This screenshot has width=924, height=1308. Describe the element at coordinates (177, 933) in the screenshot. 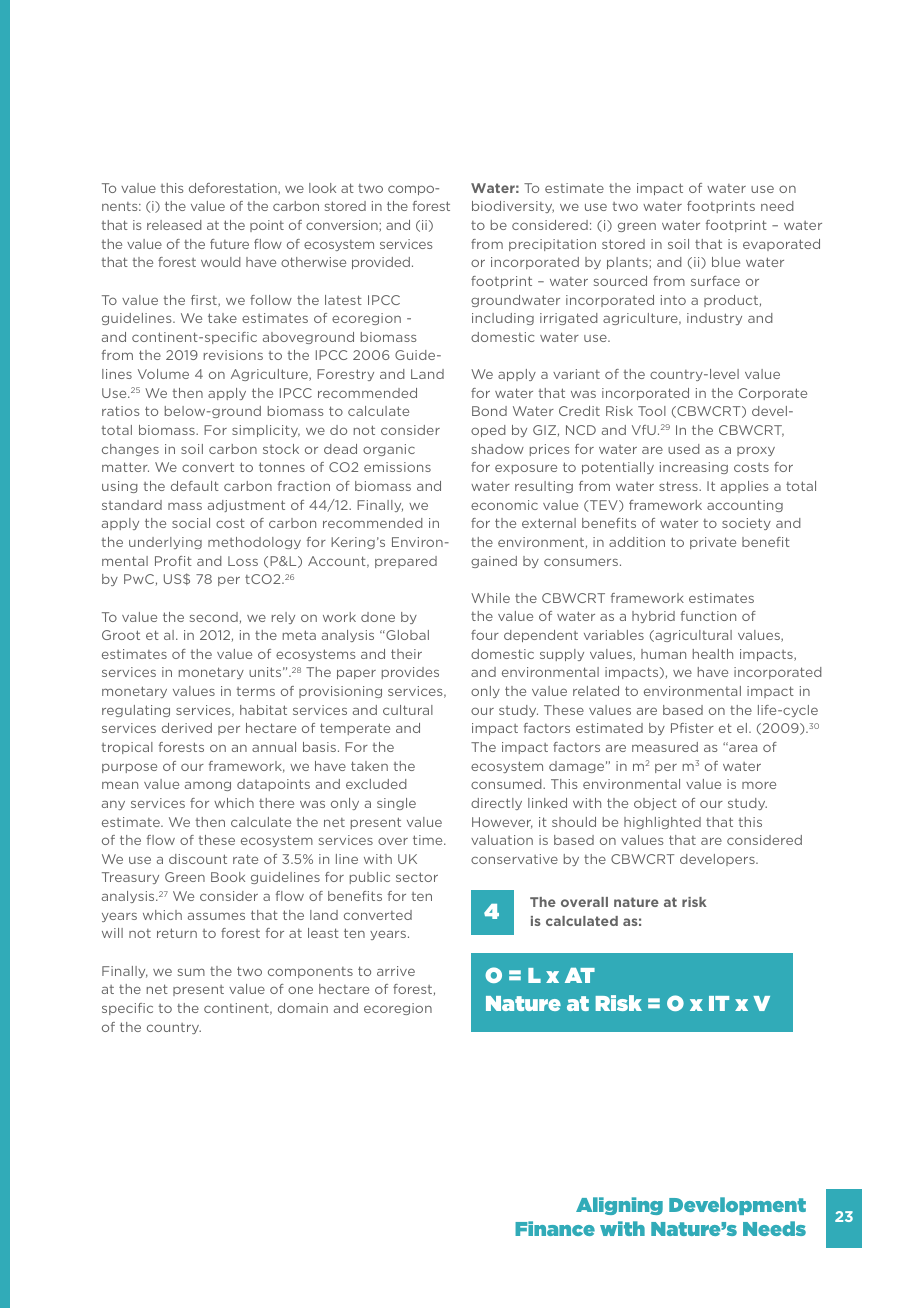

I see `return` at that location.
